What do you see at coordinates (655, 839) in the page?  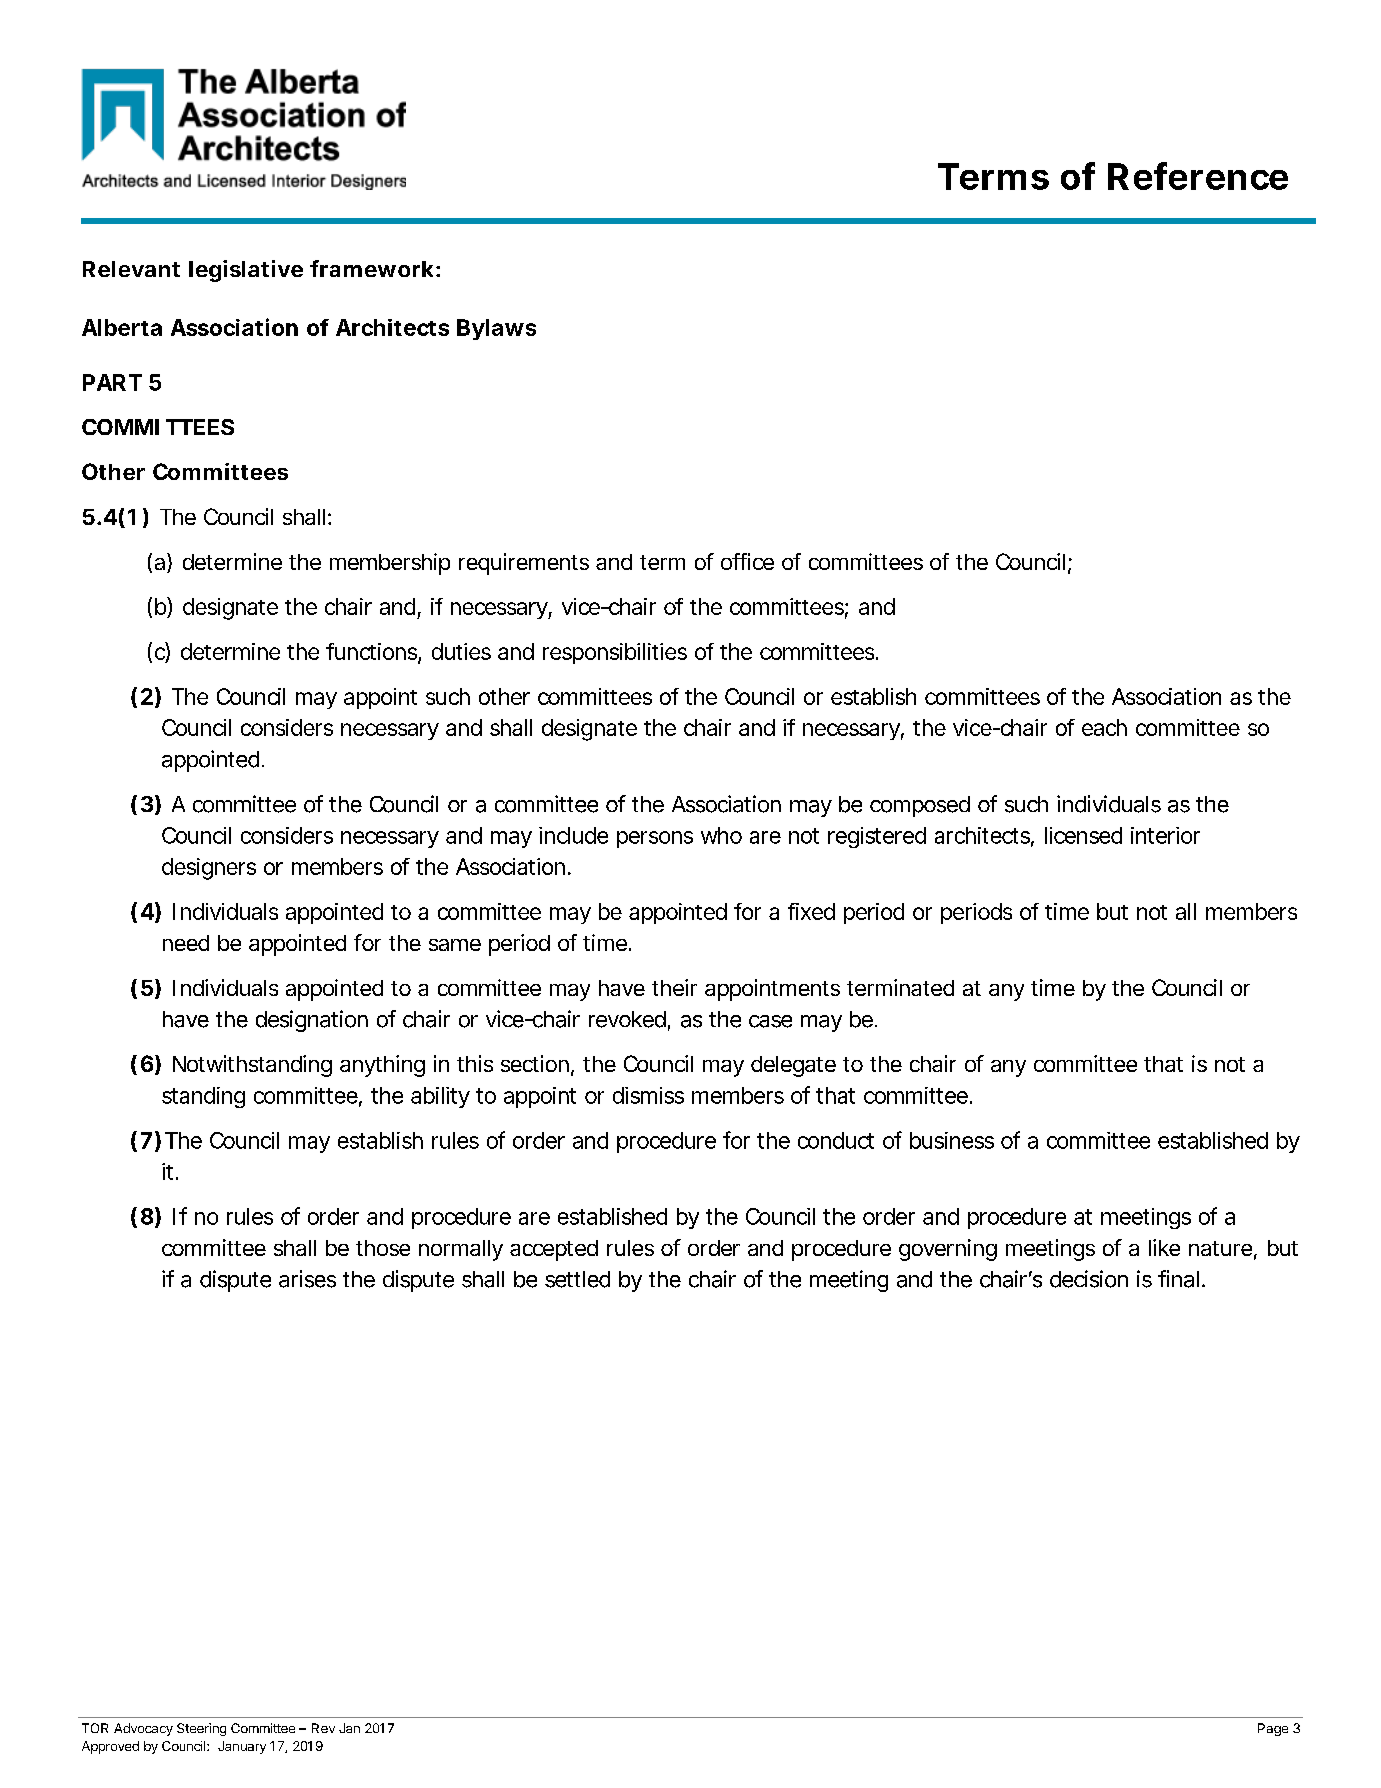 I see `persons` at bounding box center [655, 839].
